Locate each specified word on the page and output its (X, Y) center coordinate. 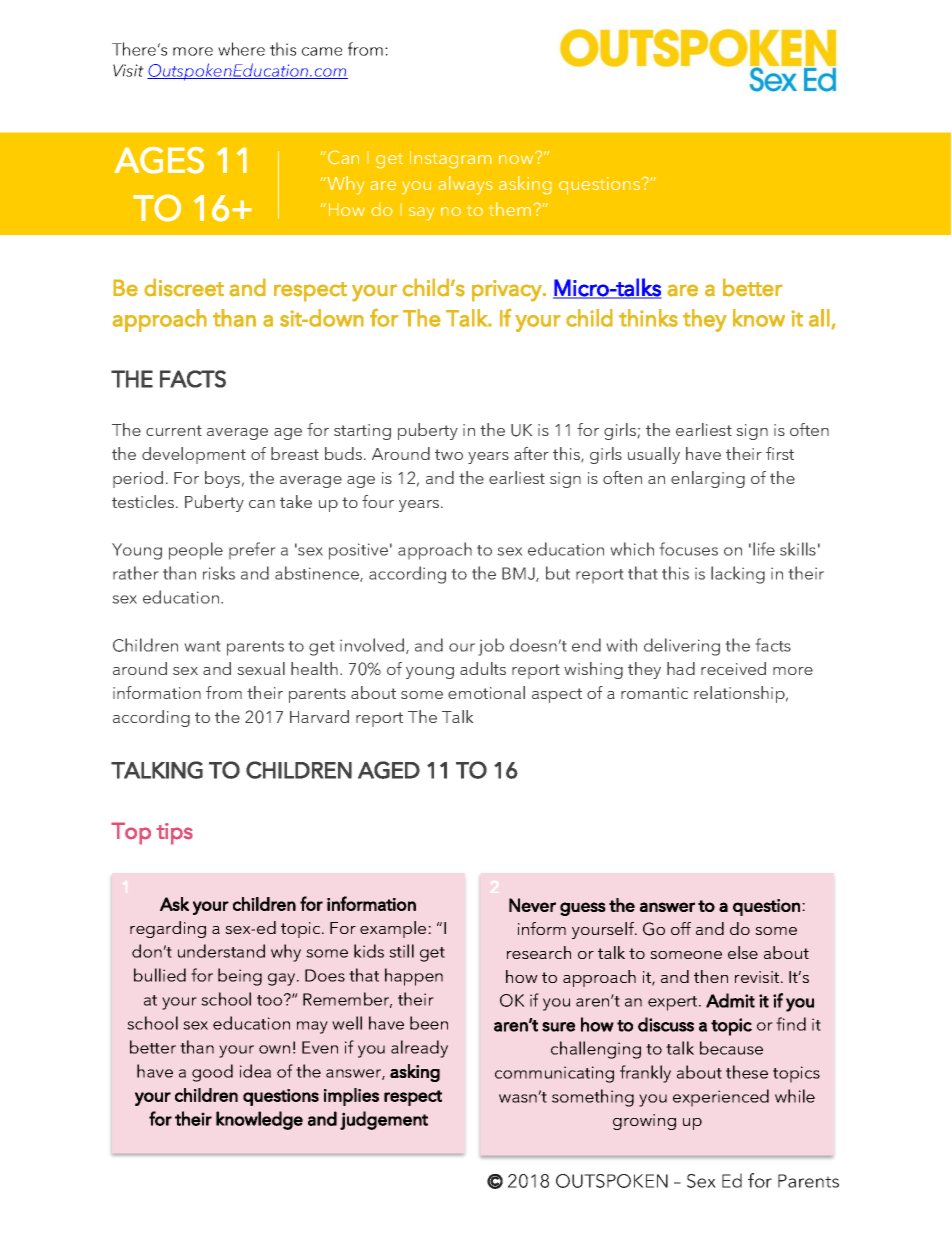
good (212, 1073)
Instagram (451, 160)
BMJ (519, 574)
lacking (738, 575)
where (241, 49)
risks (219, 573)
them (510, 209)
